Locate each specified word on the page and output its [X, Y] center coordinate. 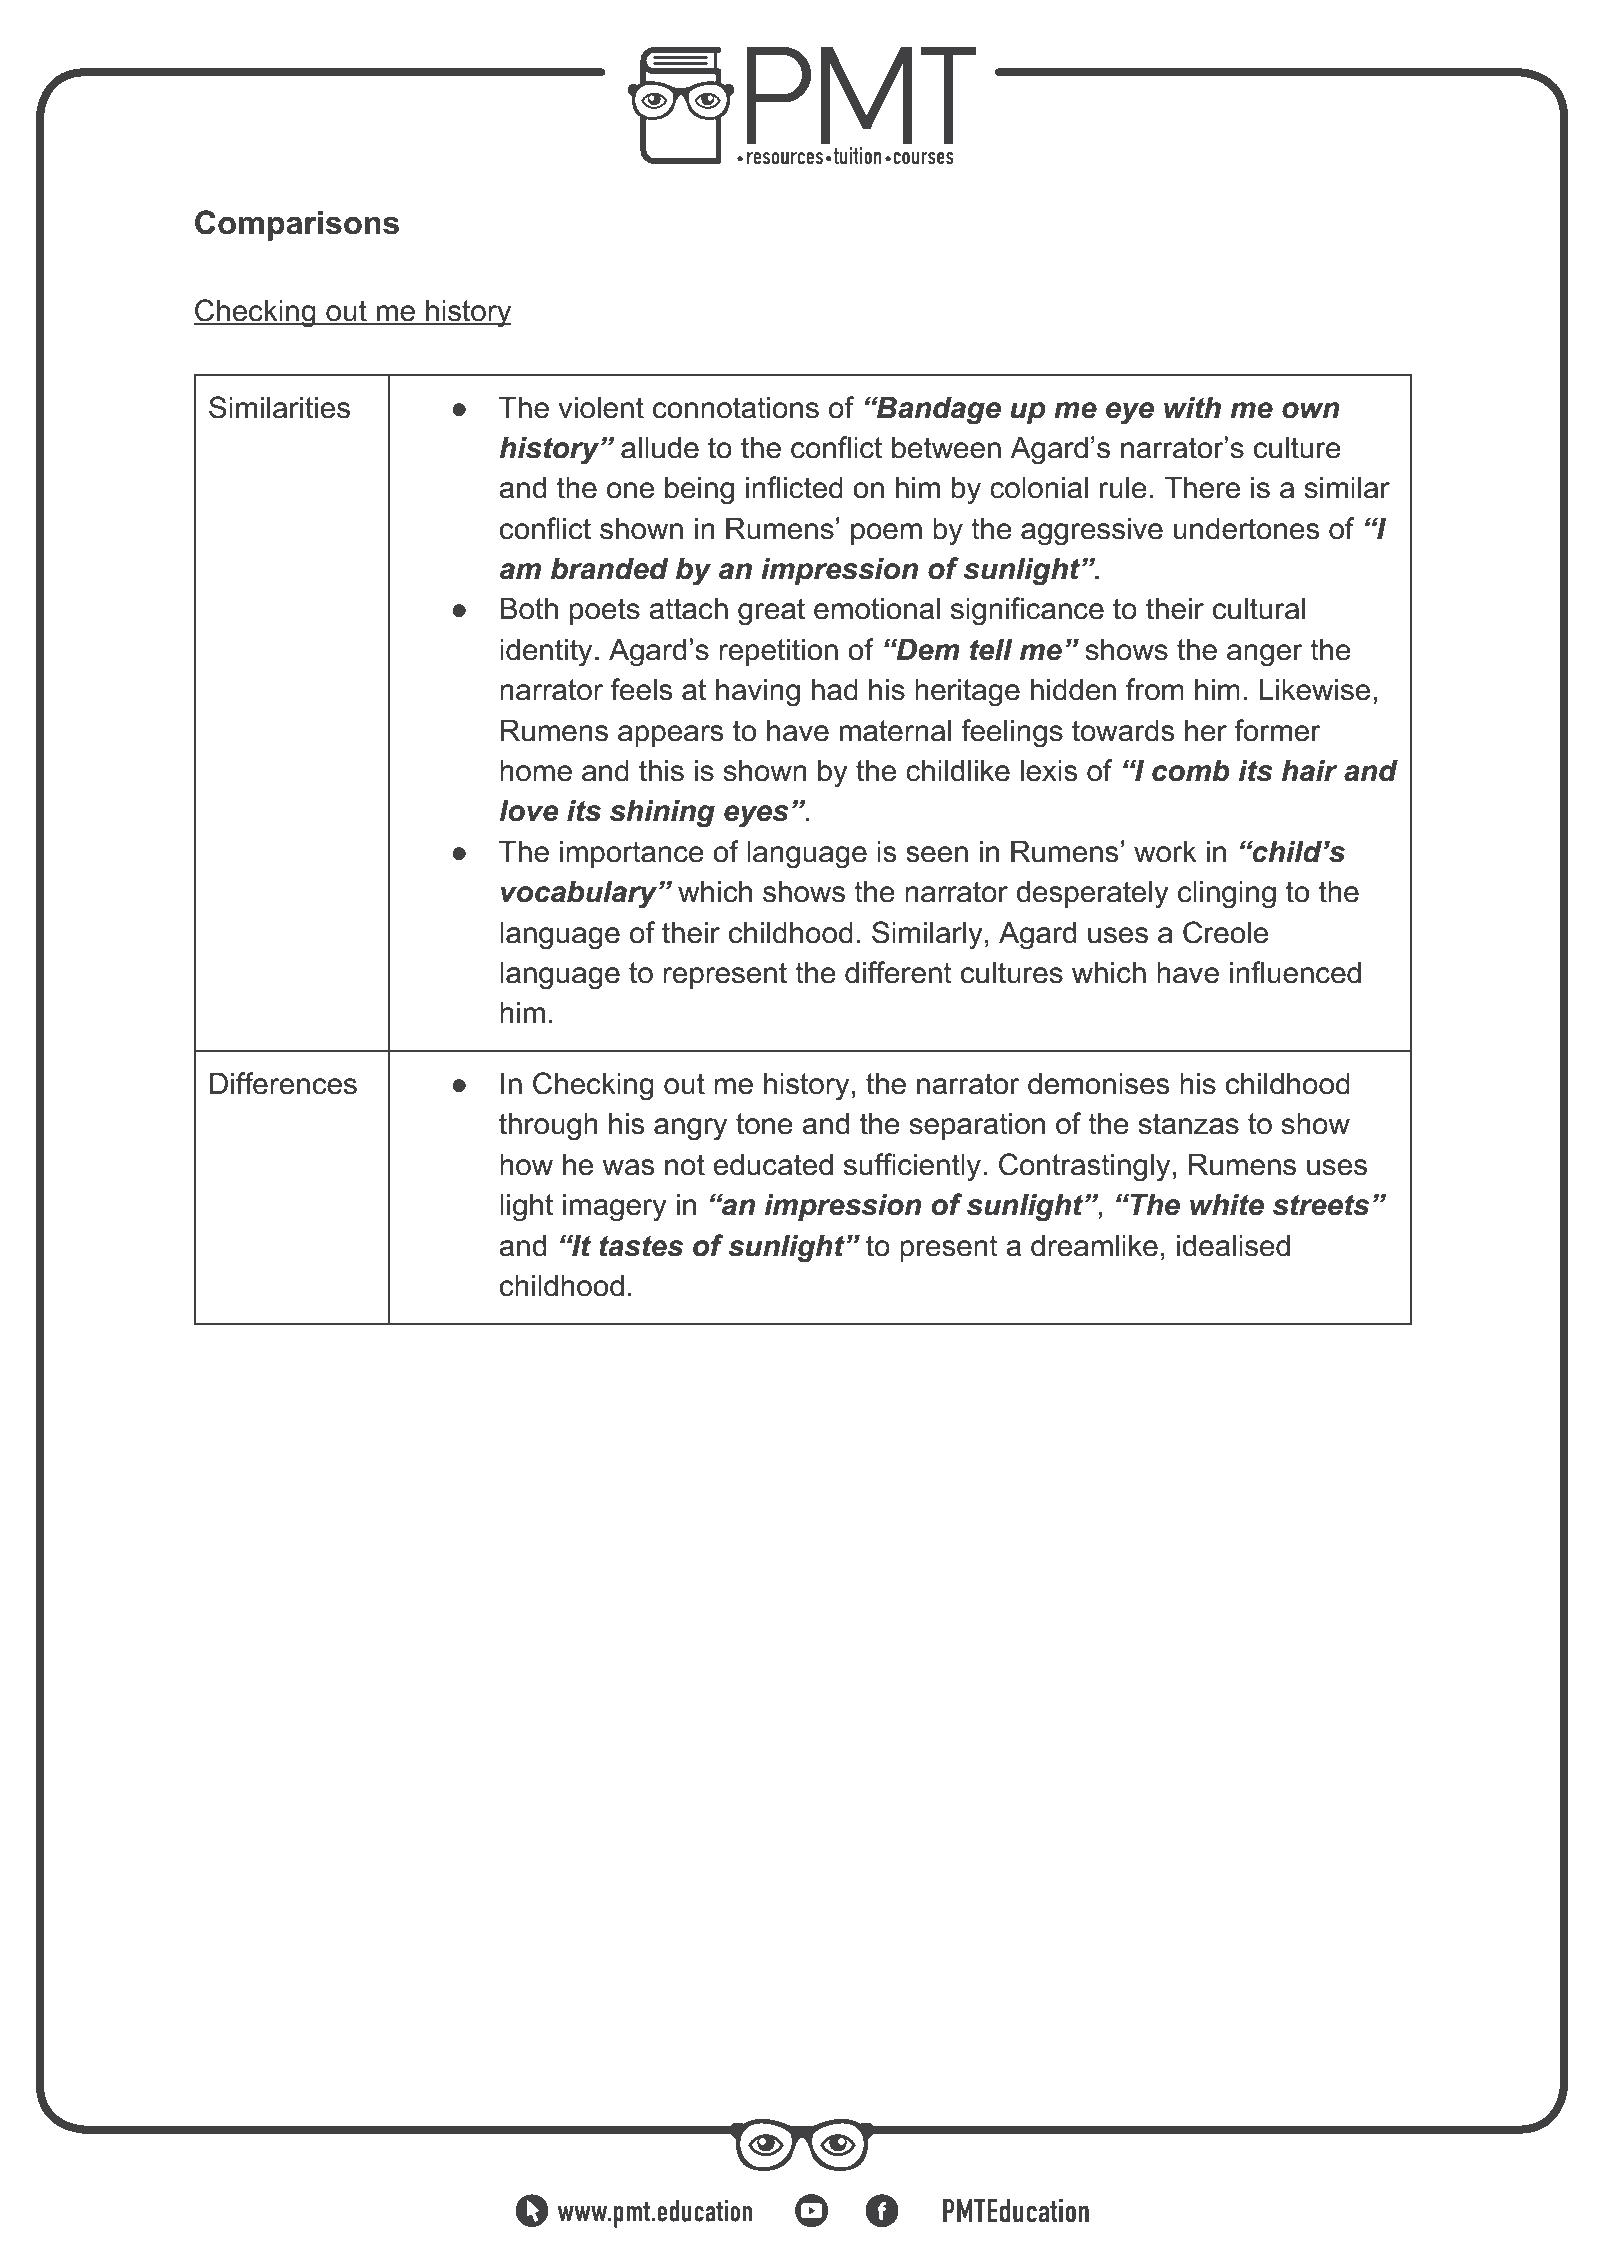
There [1202, 488]
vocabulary [580, 895]
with [1192, 408]
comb [1191, 771]
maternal [895, 731]
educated [773, 1165]
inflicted [794, 487]
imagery [615, 1208]
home [536, 771]
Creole [1225, 932]
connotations [736, 408]
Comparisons [297, 225]
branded [609, 569]
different [898, 972]
